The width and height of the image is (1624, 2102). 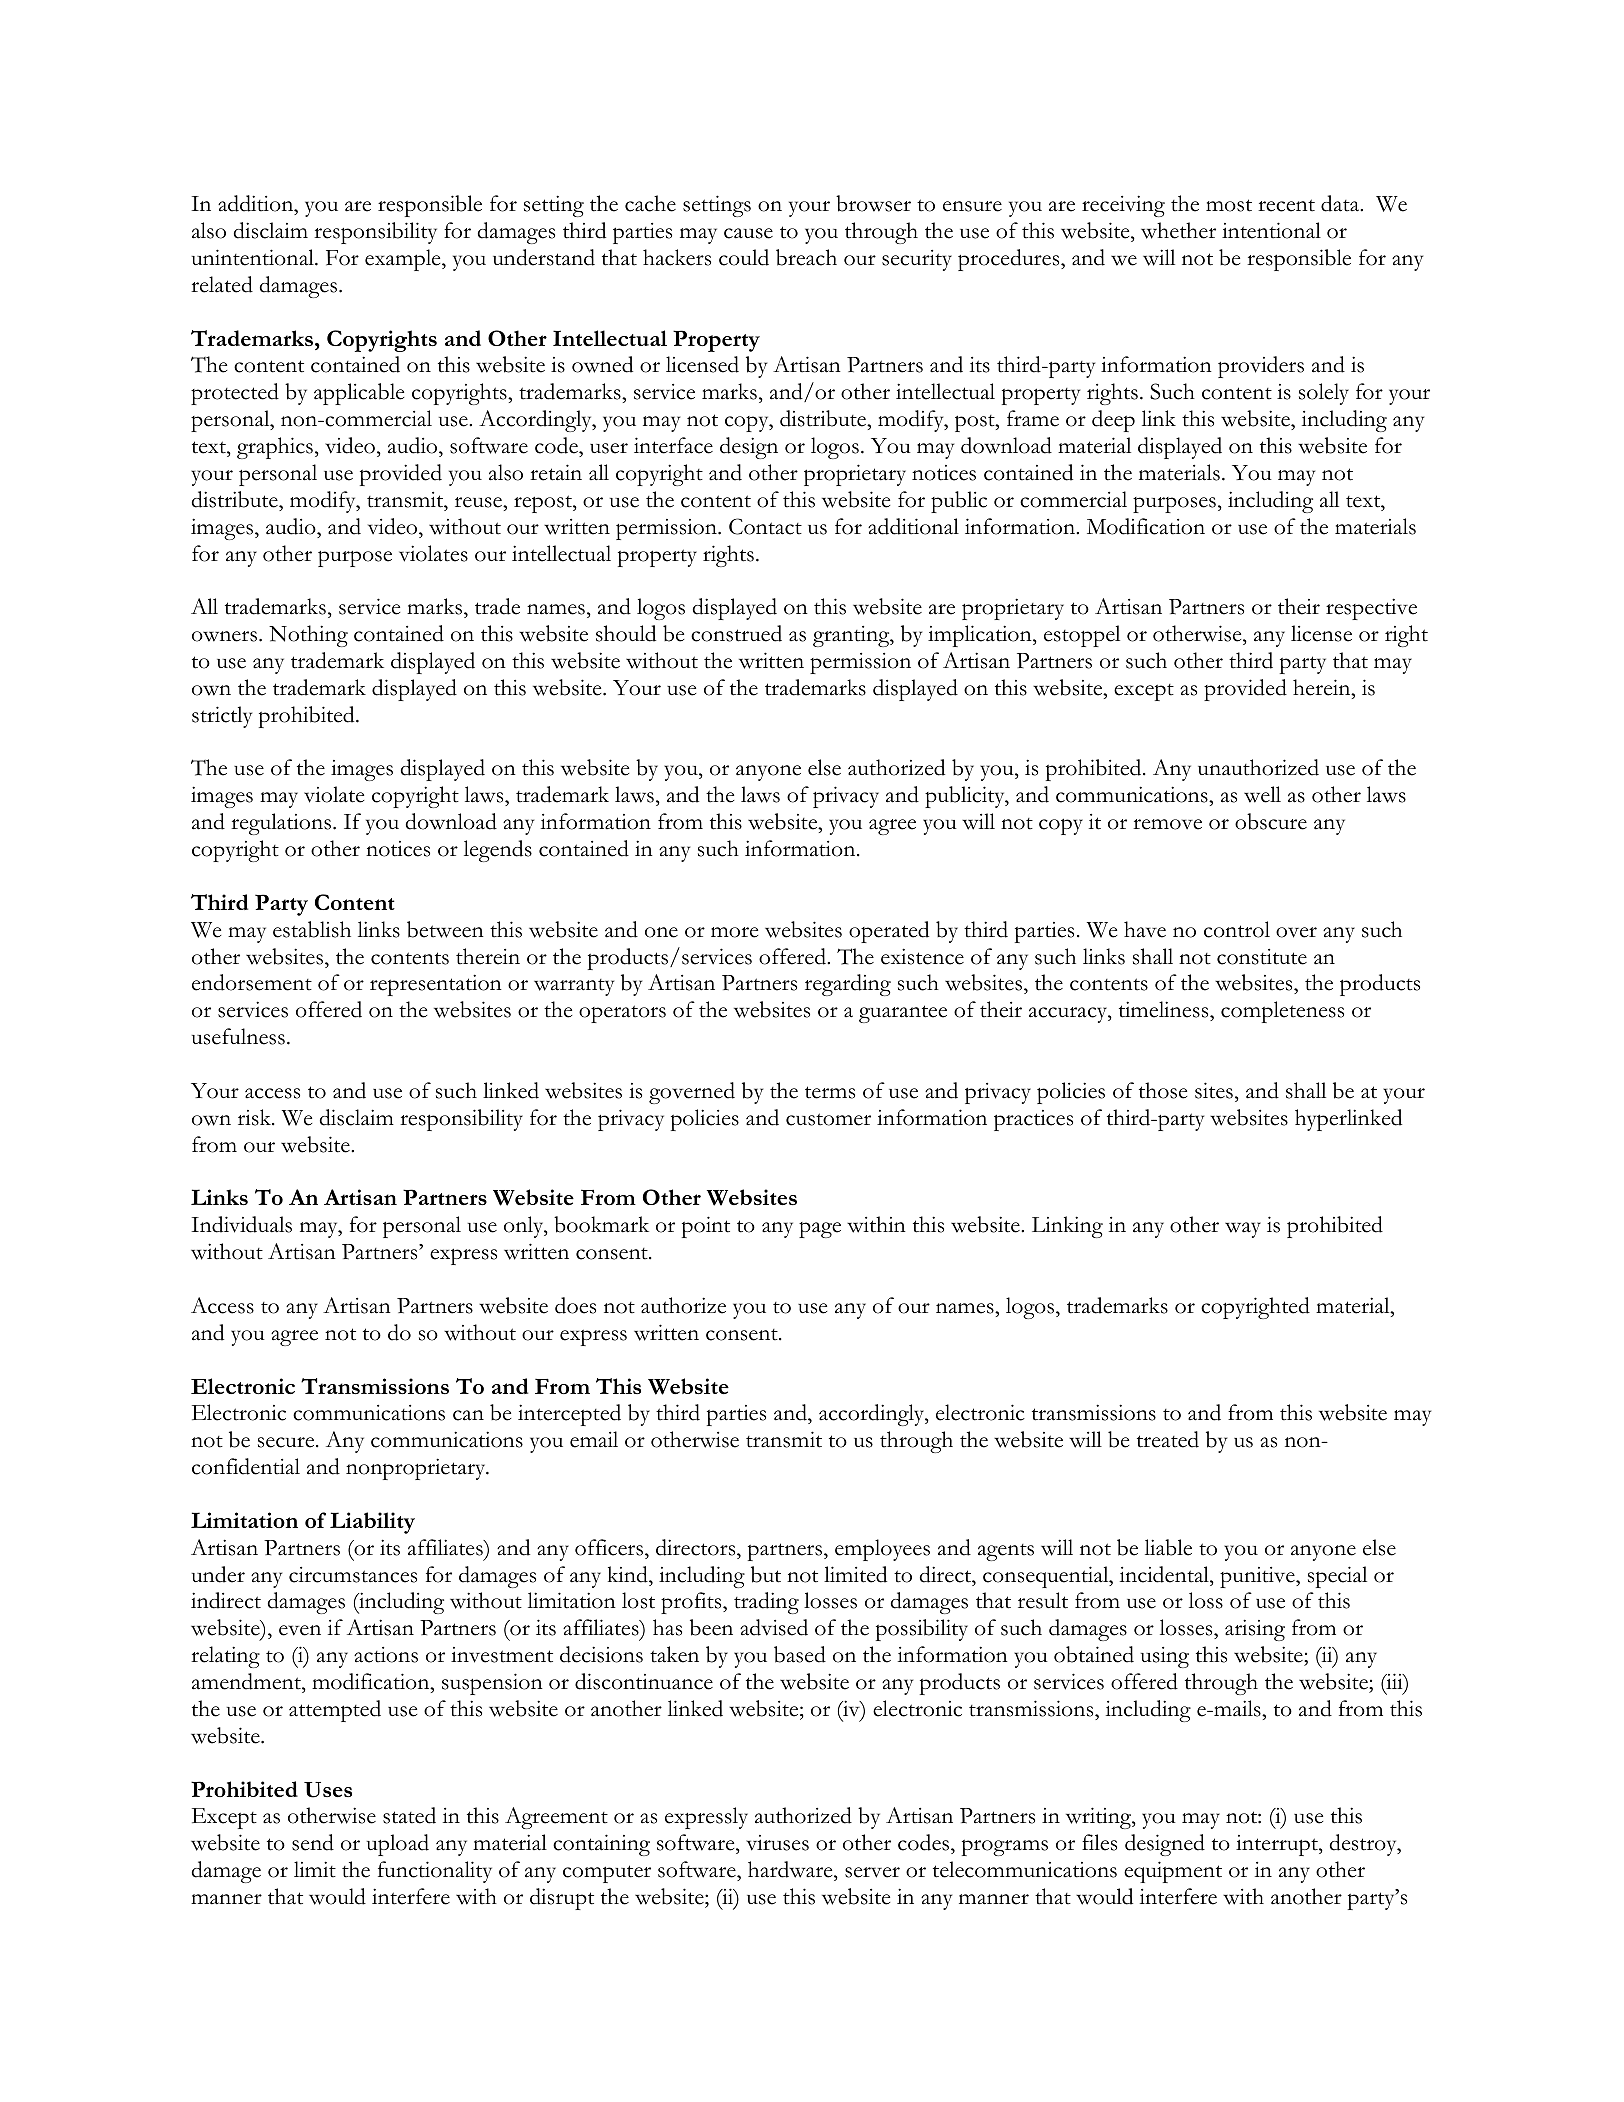 What do you see at coordinates (806, 257) in the image?
I see `breach` at bounding box center [806, 257].
